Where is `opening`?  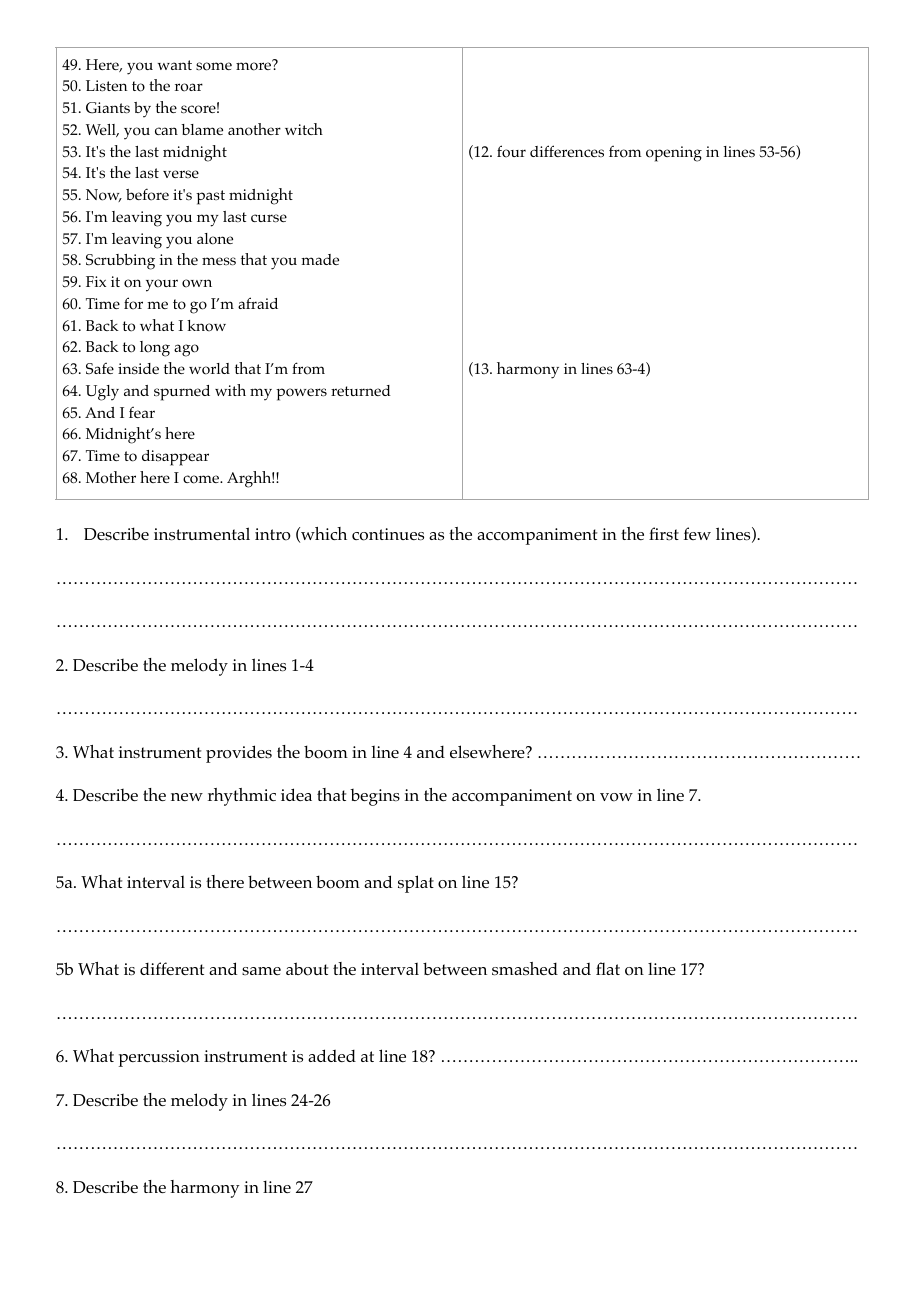
opening is located at coordinates (674, 154).
